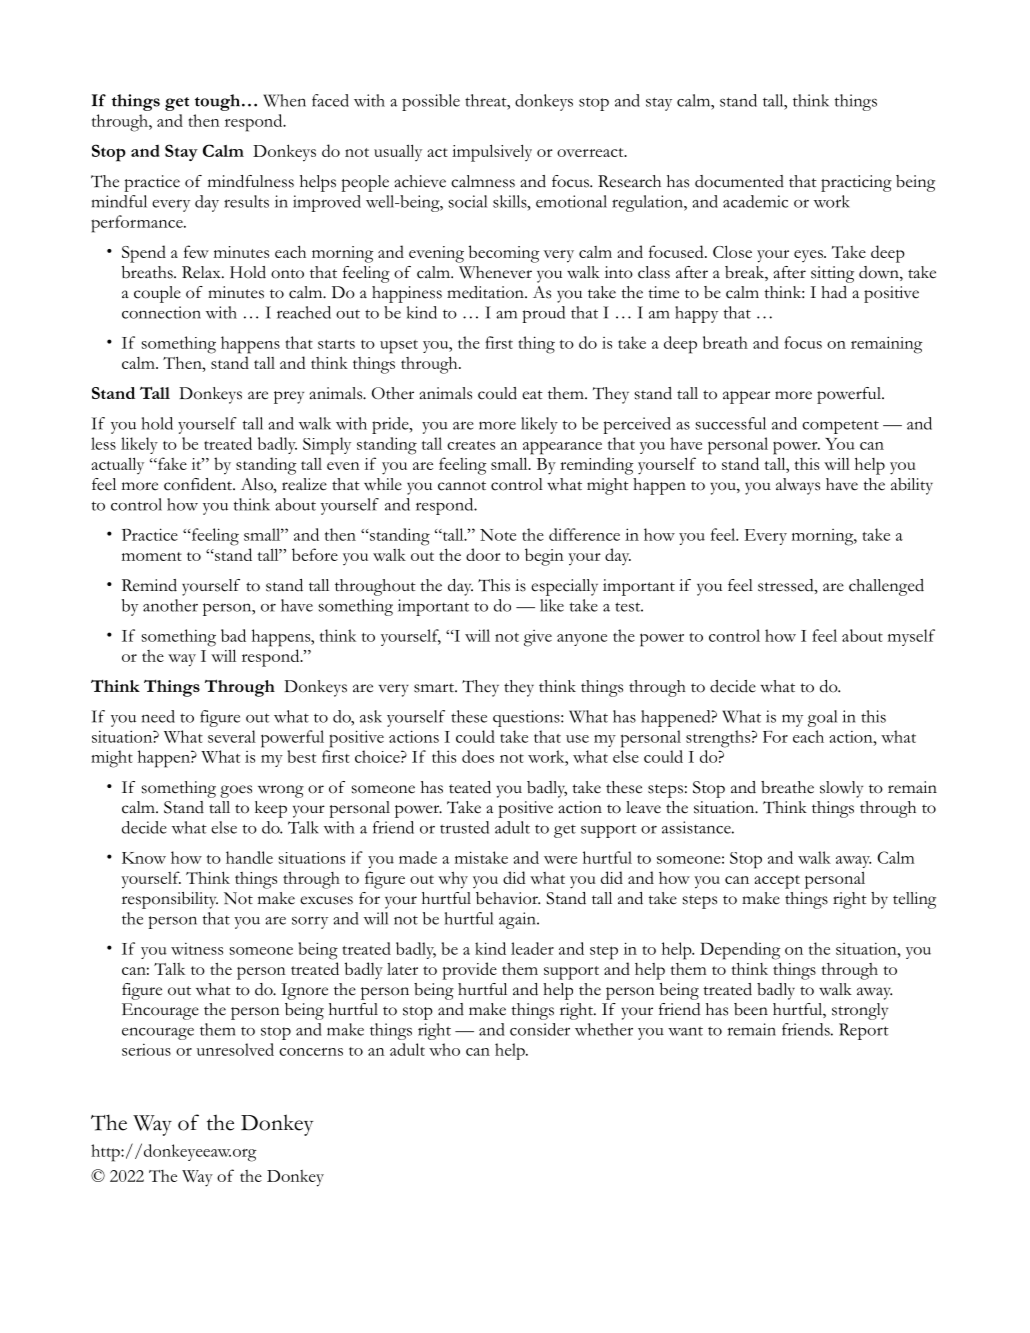  I want to click on goal, so click(822, 718).
